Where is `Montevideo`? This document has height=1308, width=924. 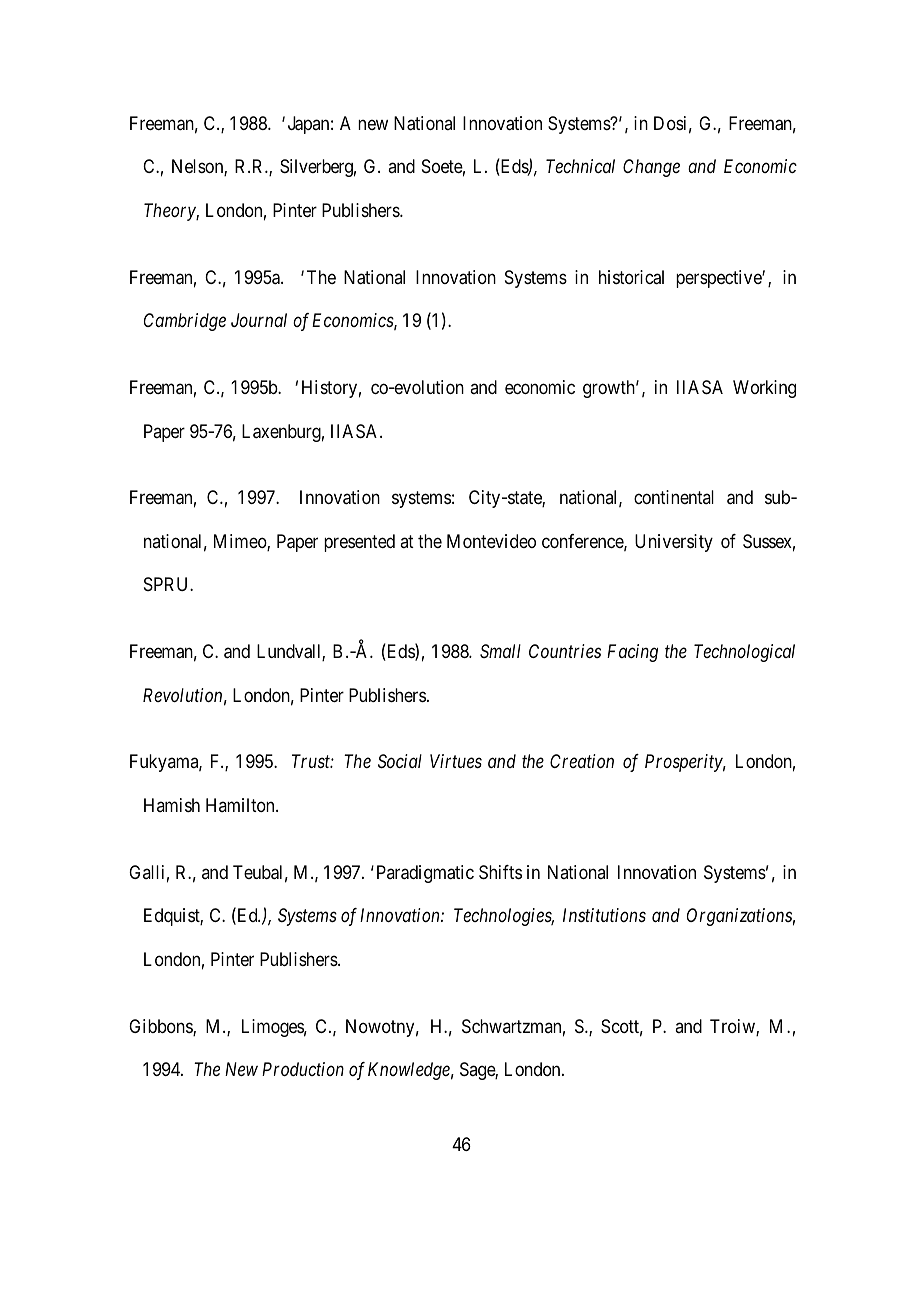 Montevideo is located at coordinates (491, 541).
